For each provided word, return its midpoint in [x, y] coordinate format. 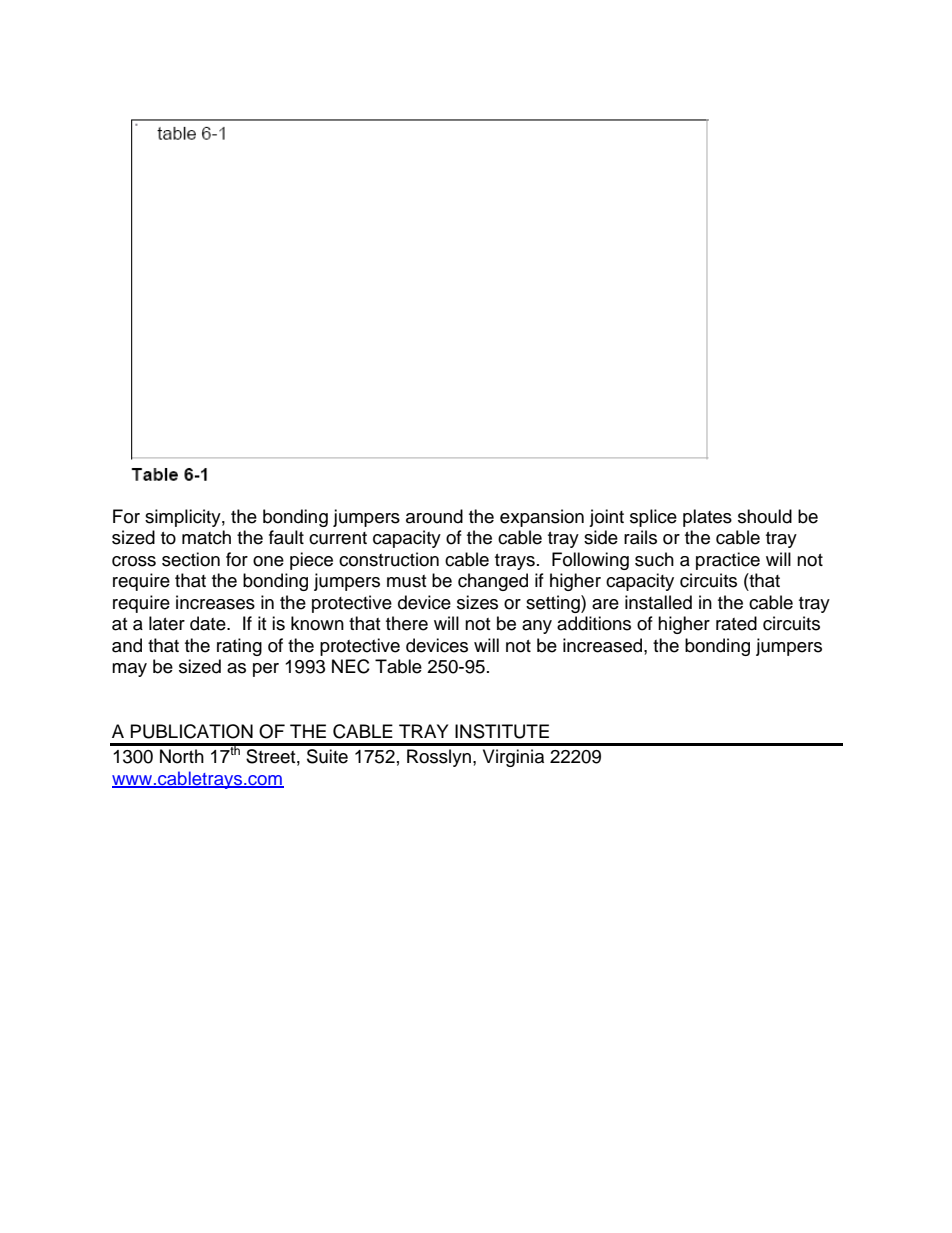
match [206, 537]
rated [736, 623]
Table [398, 666]
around [434, 516]
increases [215, 602]
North [182, 756]
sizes [477, 602]
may [129, 670]
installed [658, 602]
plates [707, 518]
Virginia [513, 758]
